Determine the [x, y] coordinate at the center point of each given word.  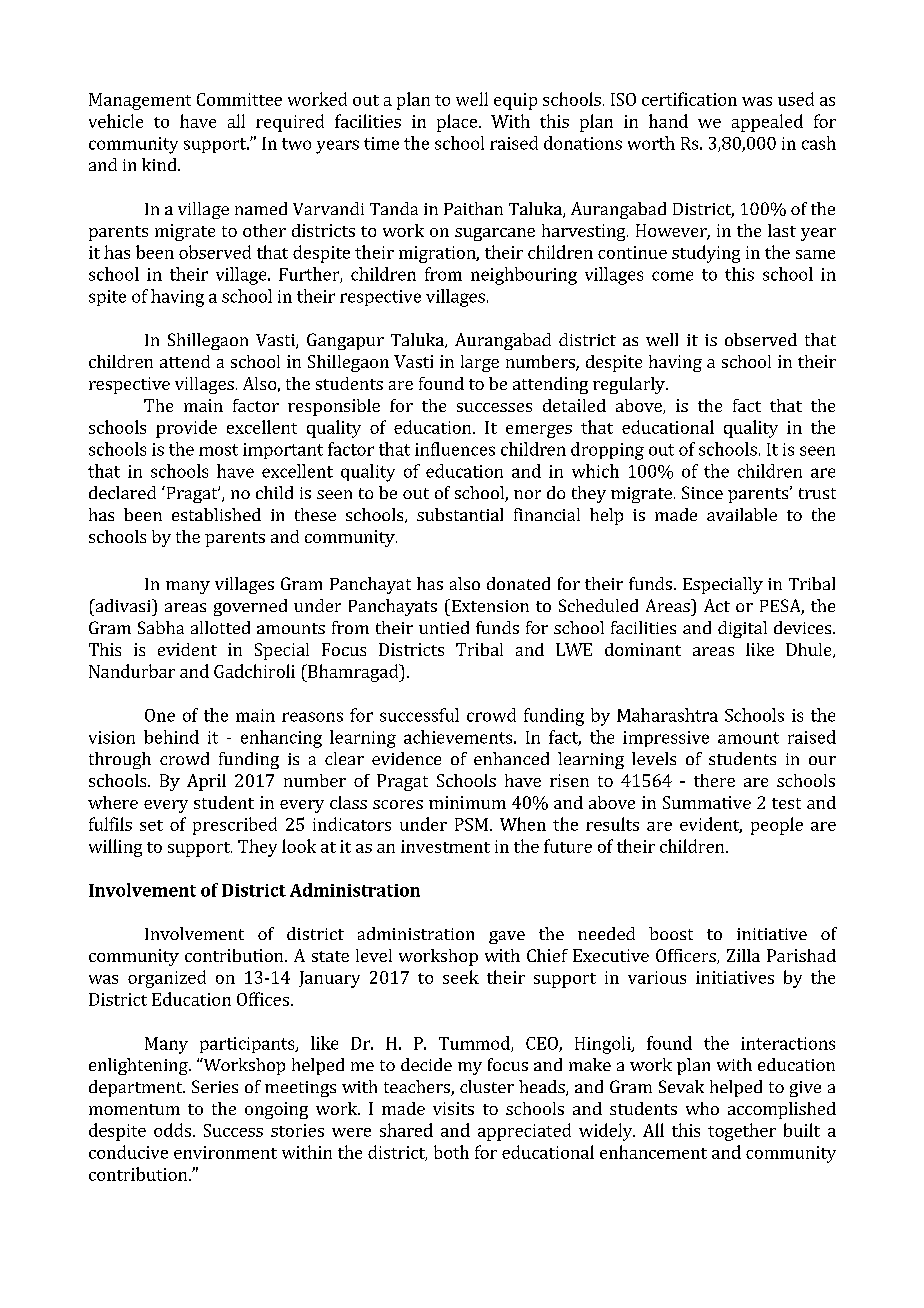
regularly [630, 385]
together [742, 1132]
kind [160, 164]
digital [742, 629]
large [480, 363]
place [457, 123]
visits [453, 1108]
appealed [767, 123]
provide [186, 429]
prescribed [235, 826]
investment [445, 846]
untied [444, 627]
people [777, 826]
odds [172, 1130]
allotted [220, 627]
